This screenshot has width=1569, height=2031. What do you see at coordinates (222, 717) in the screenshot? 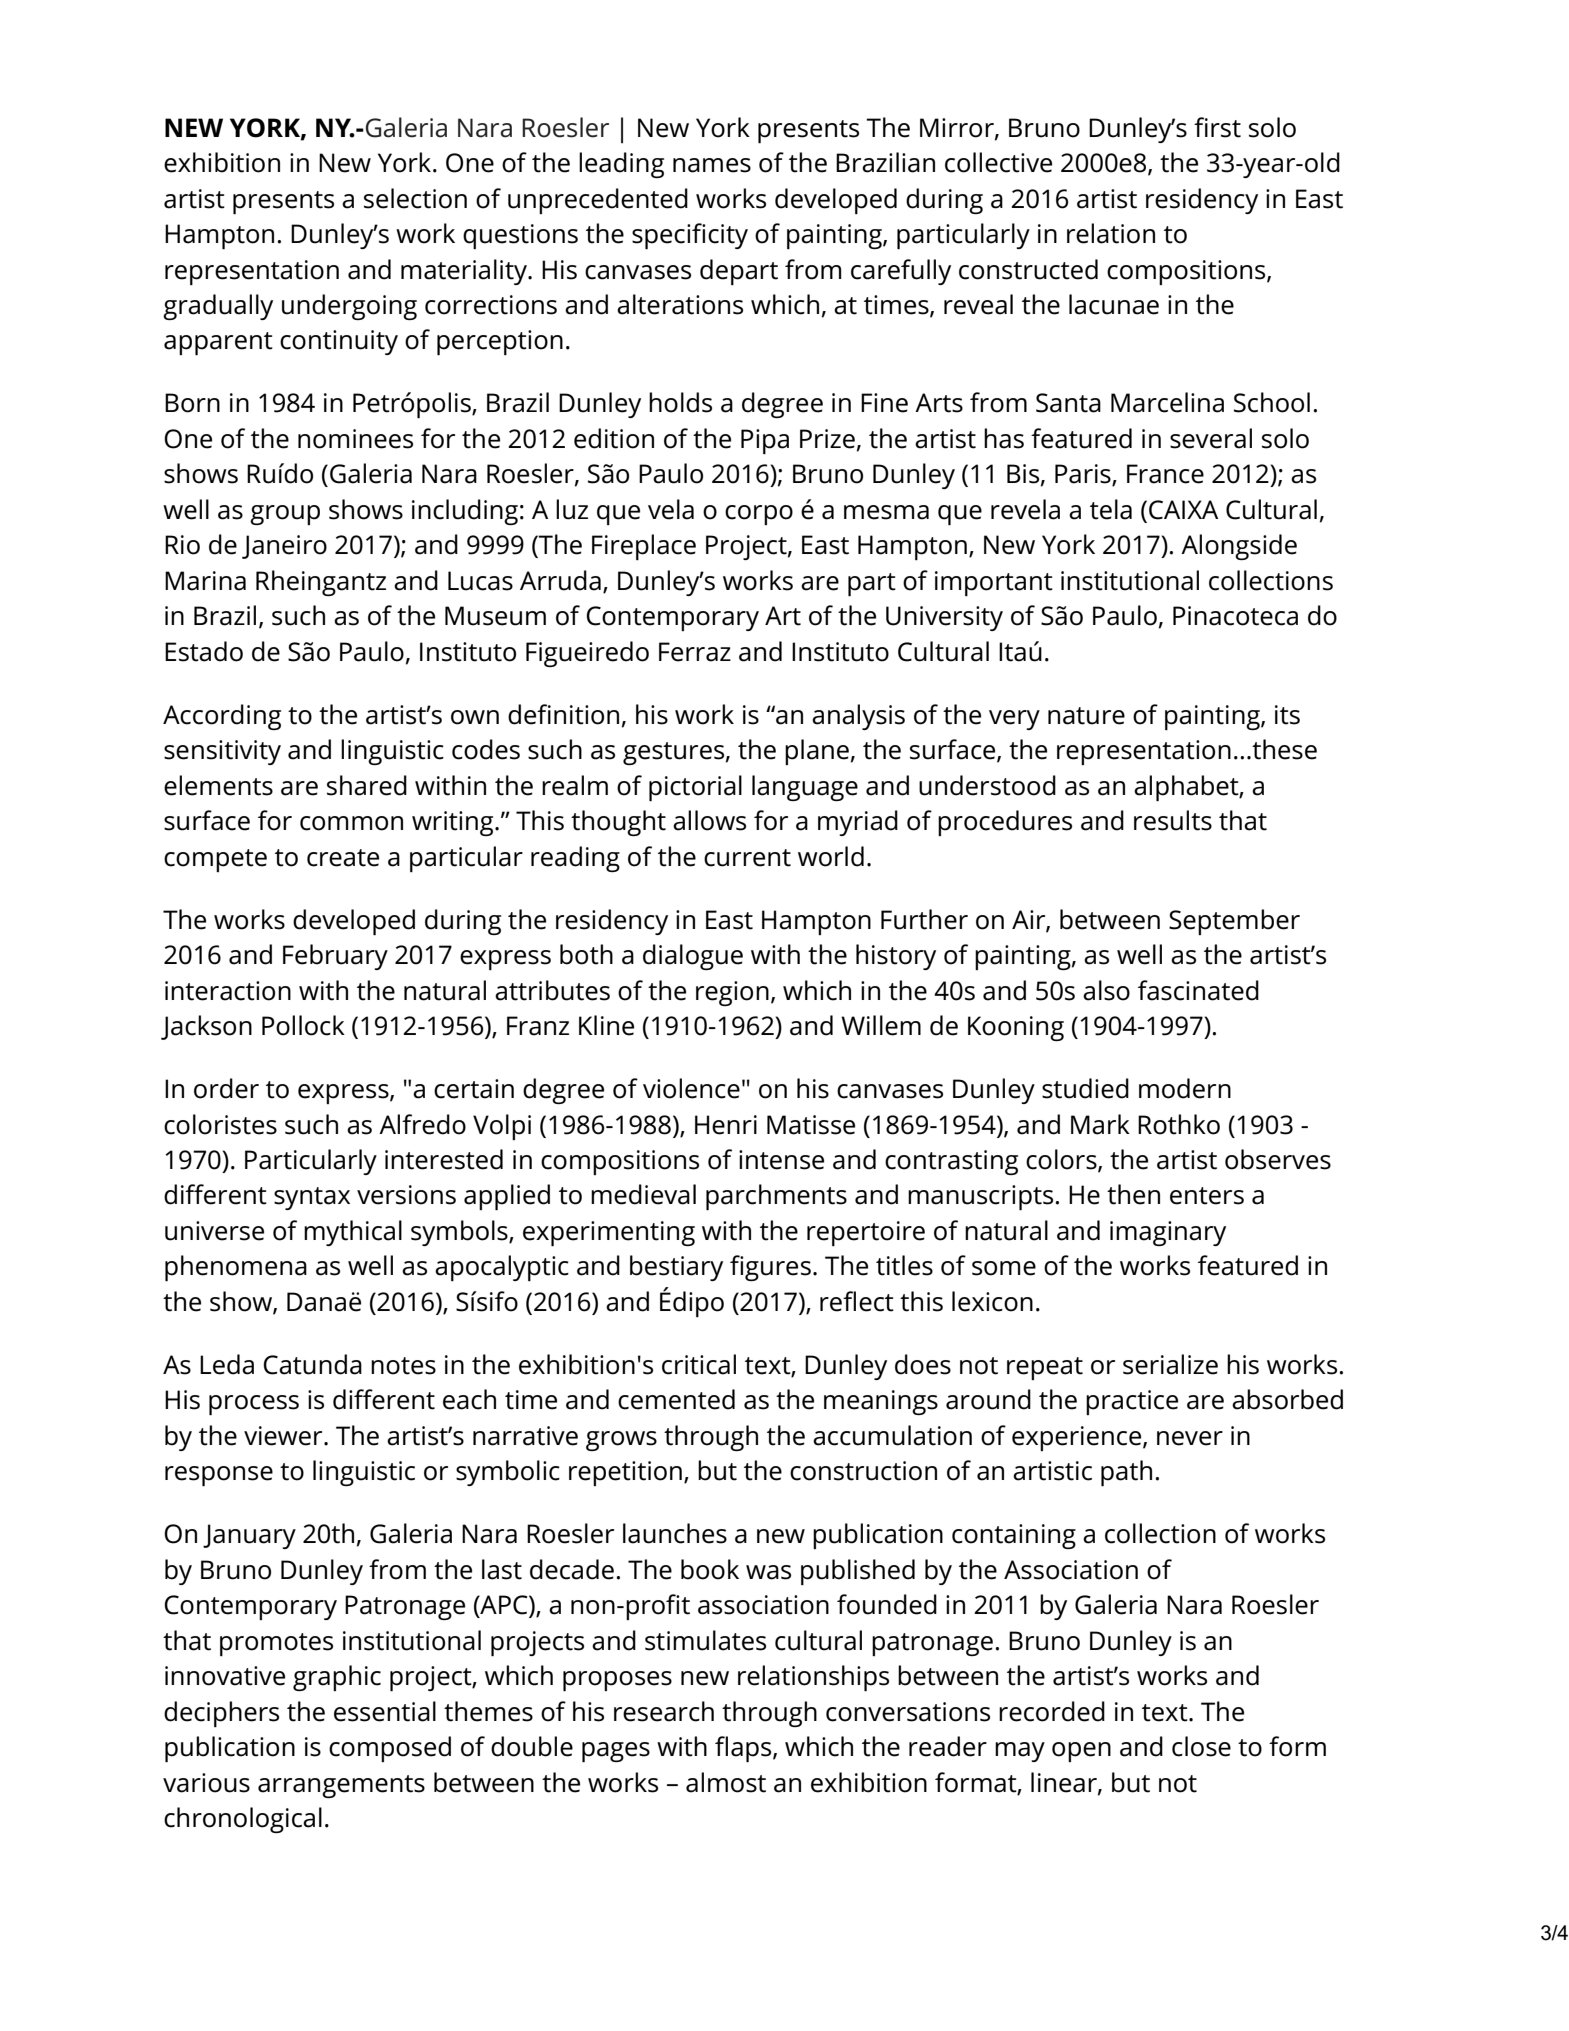
I see `According` at bounding box center [222, 717].
